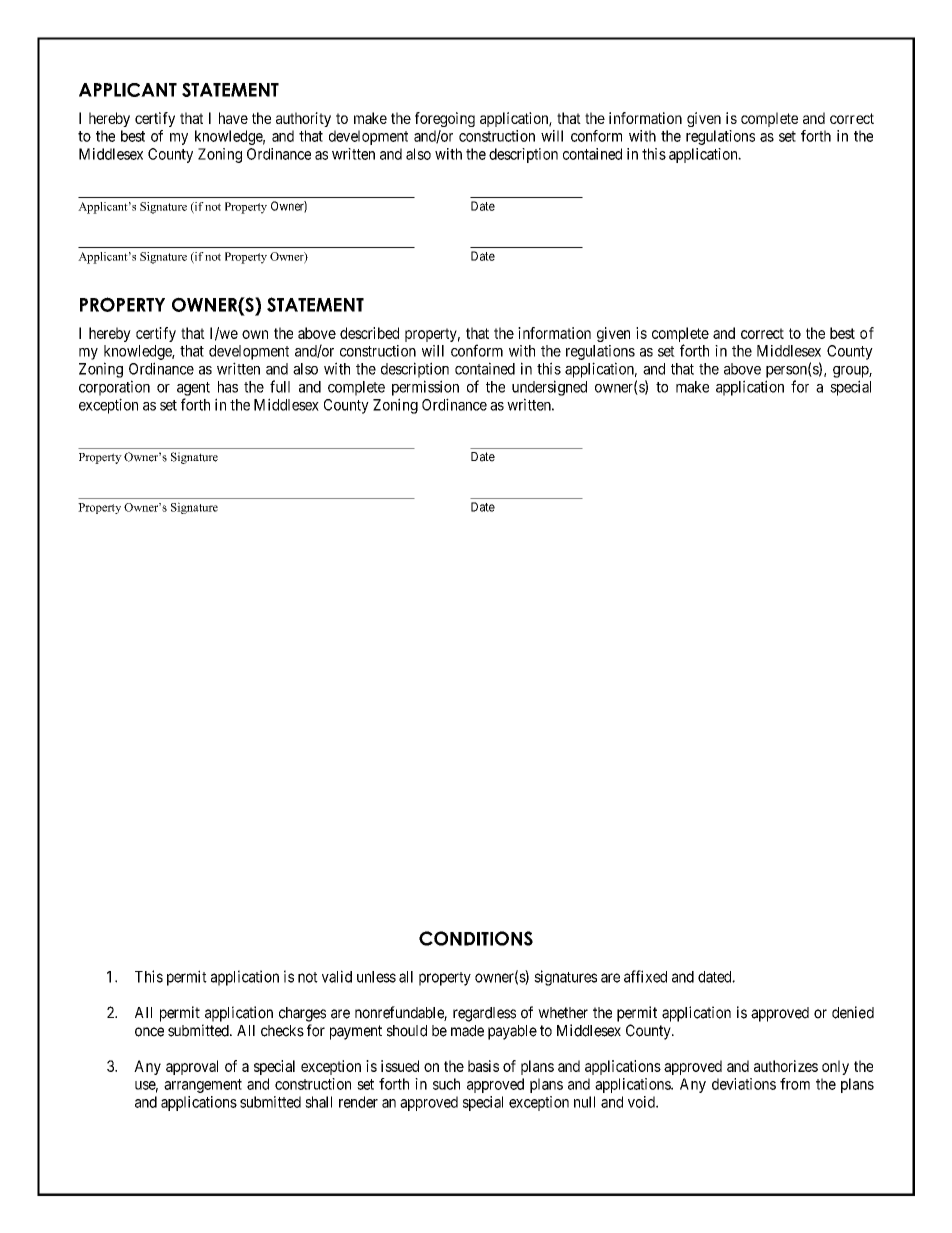 The image size is (952, 1233). Describe the element at coordinates (233, 118) in the screenshot. I see `have` at that location.
